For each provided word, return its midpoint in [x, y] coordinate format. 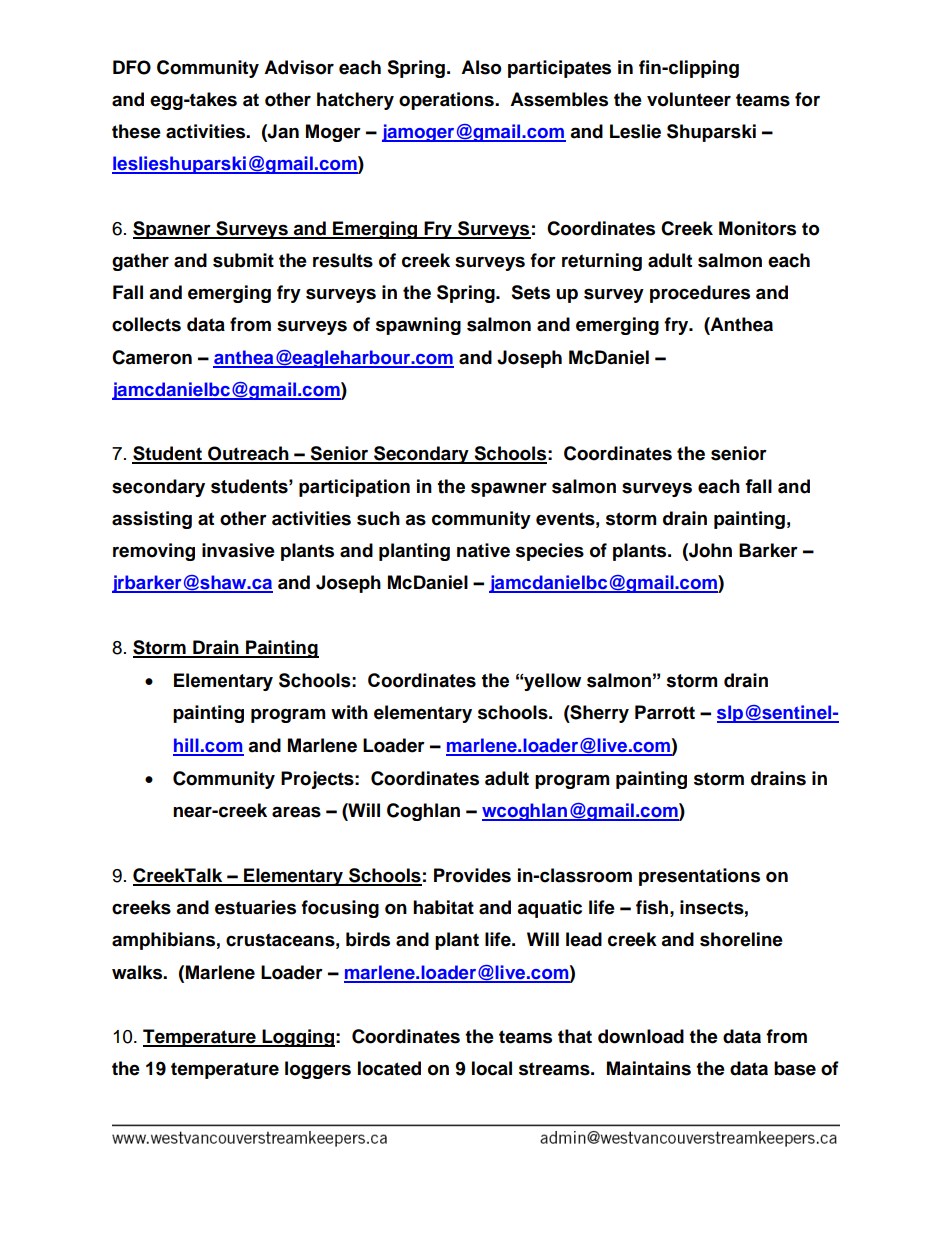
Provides [472, 875]
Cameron [152, 357]
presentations [699, 877]
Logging [297, 1038]
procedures [700, 294]
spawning [418, 326]
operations [447, 101]
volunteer [689, 99]
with [349, 712]
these [136, 131]
